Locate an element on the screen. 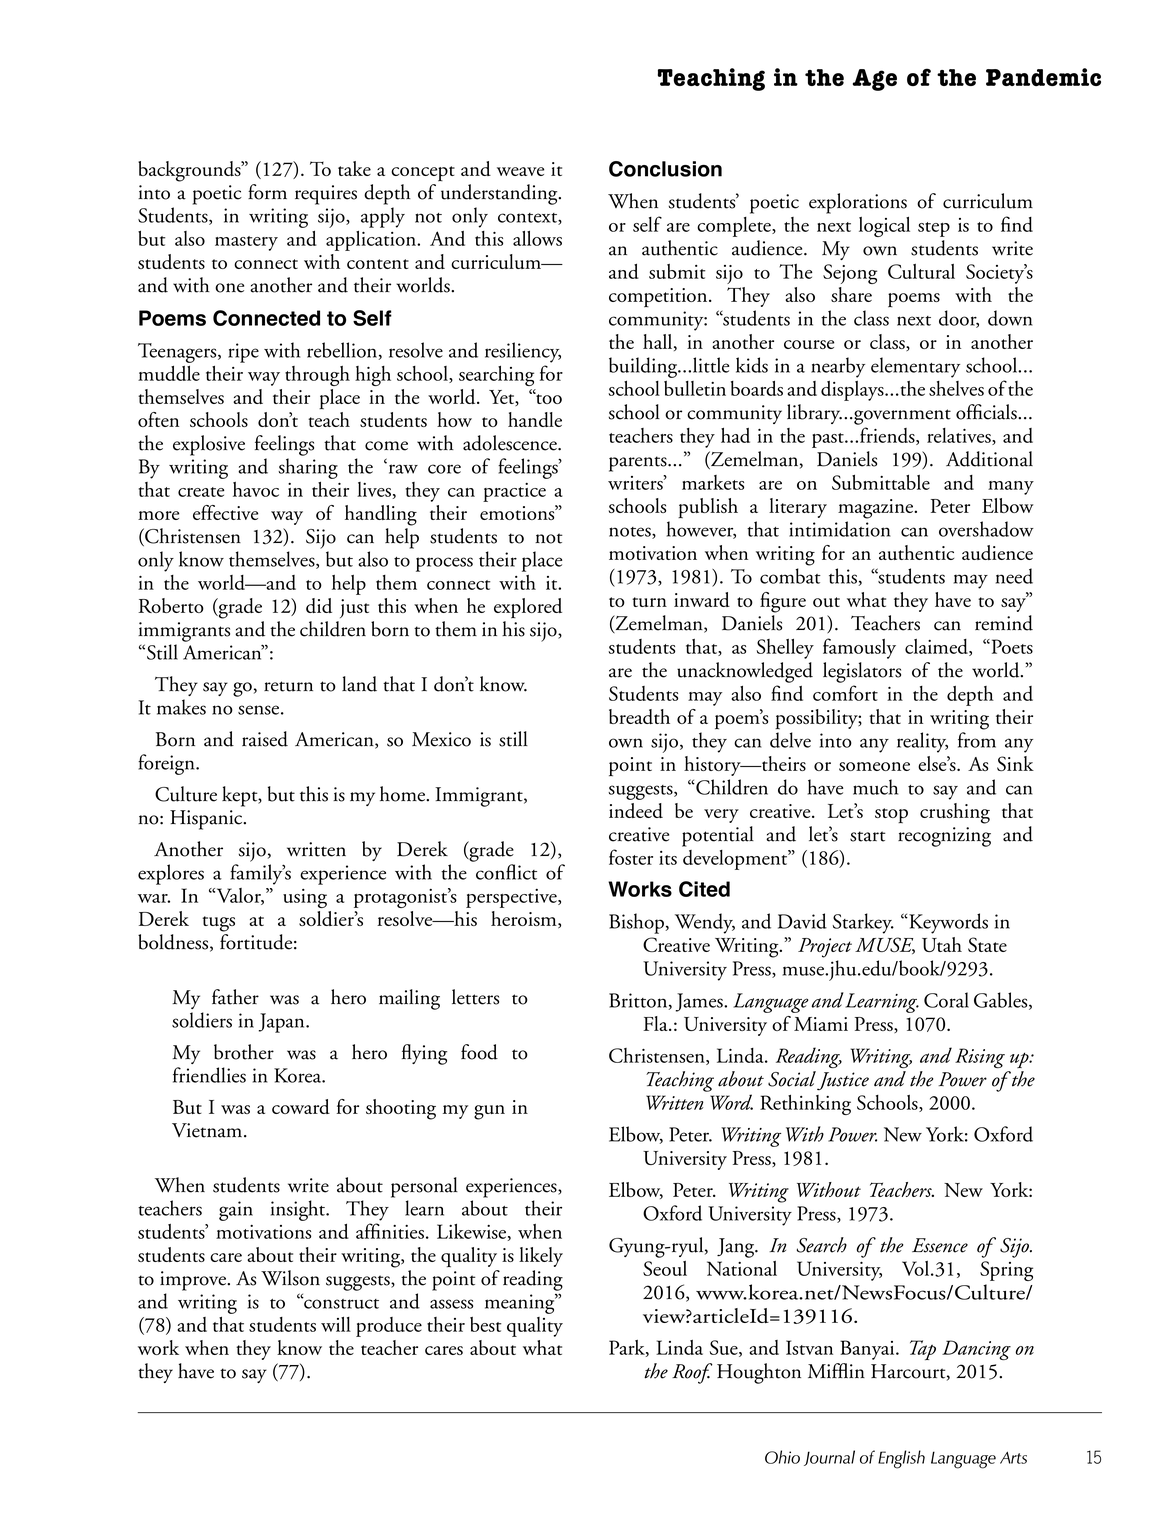  Conclusion is located at coordinates (665, 169).
